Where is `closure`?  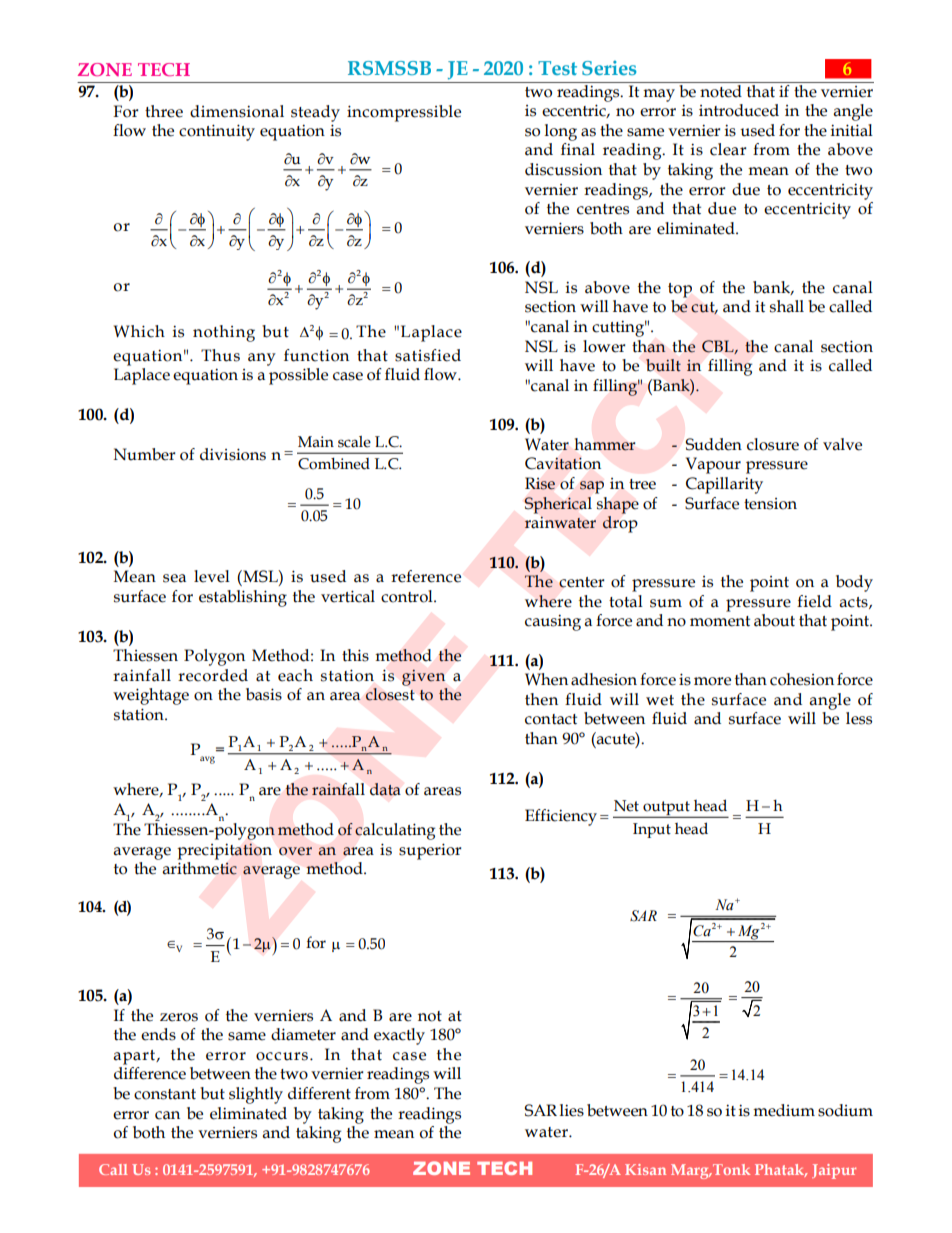
closure is located at coordinates (773, 444).
